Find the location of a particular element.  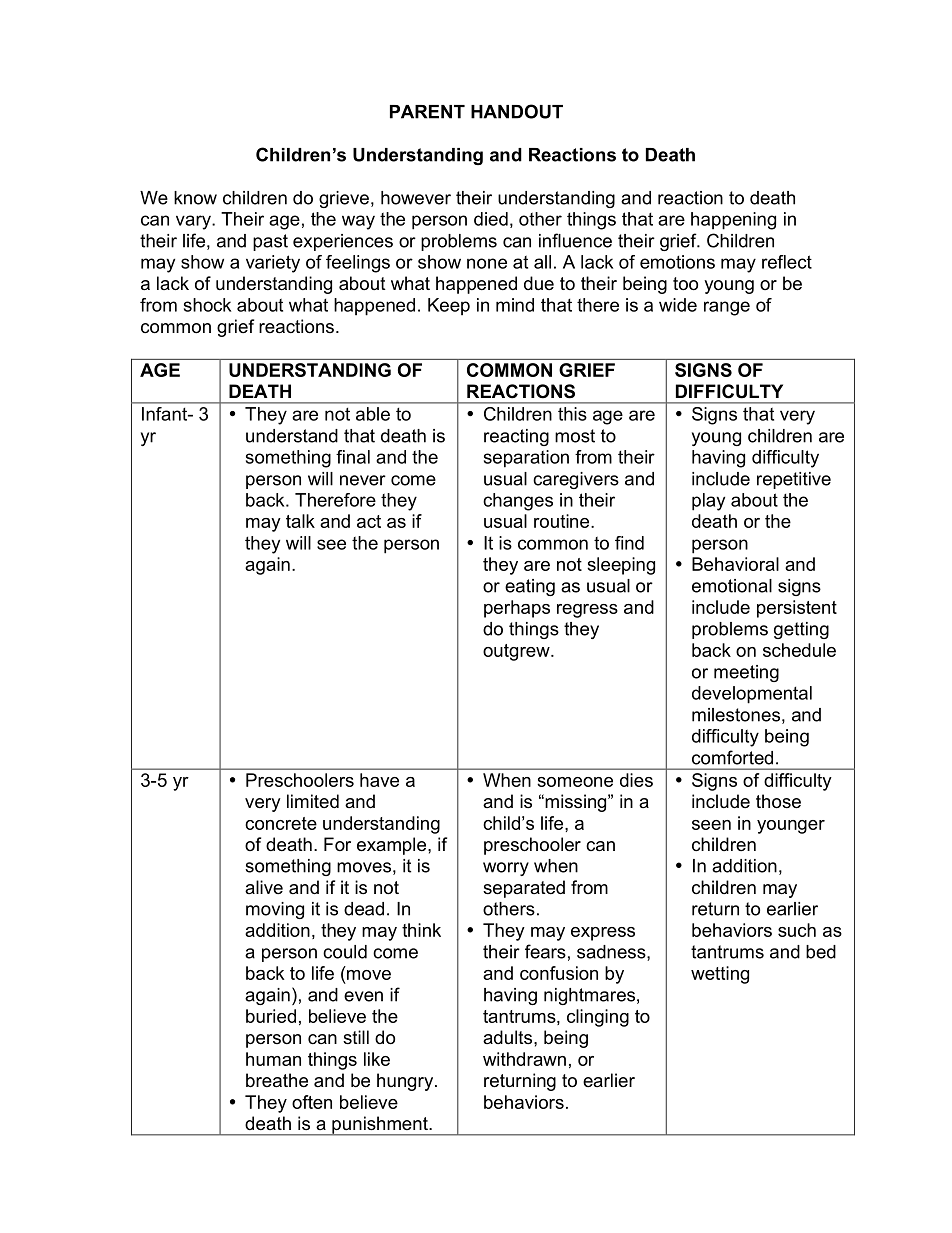

someone is located at coordinates (575, 782).
